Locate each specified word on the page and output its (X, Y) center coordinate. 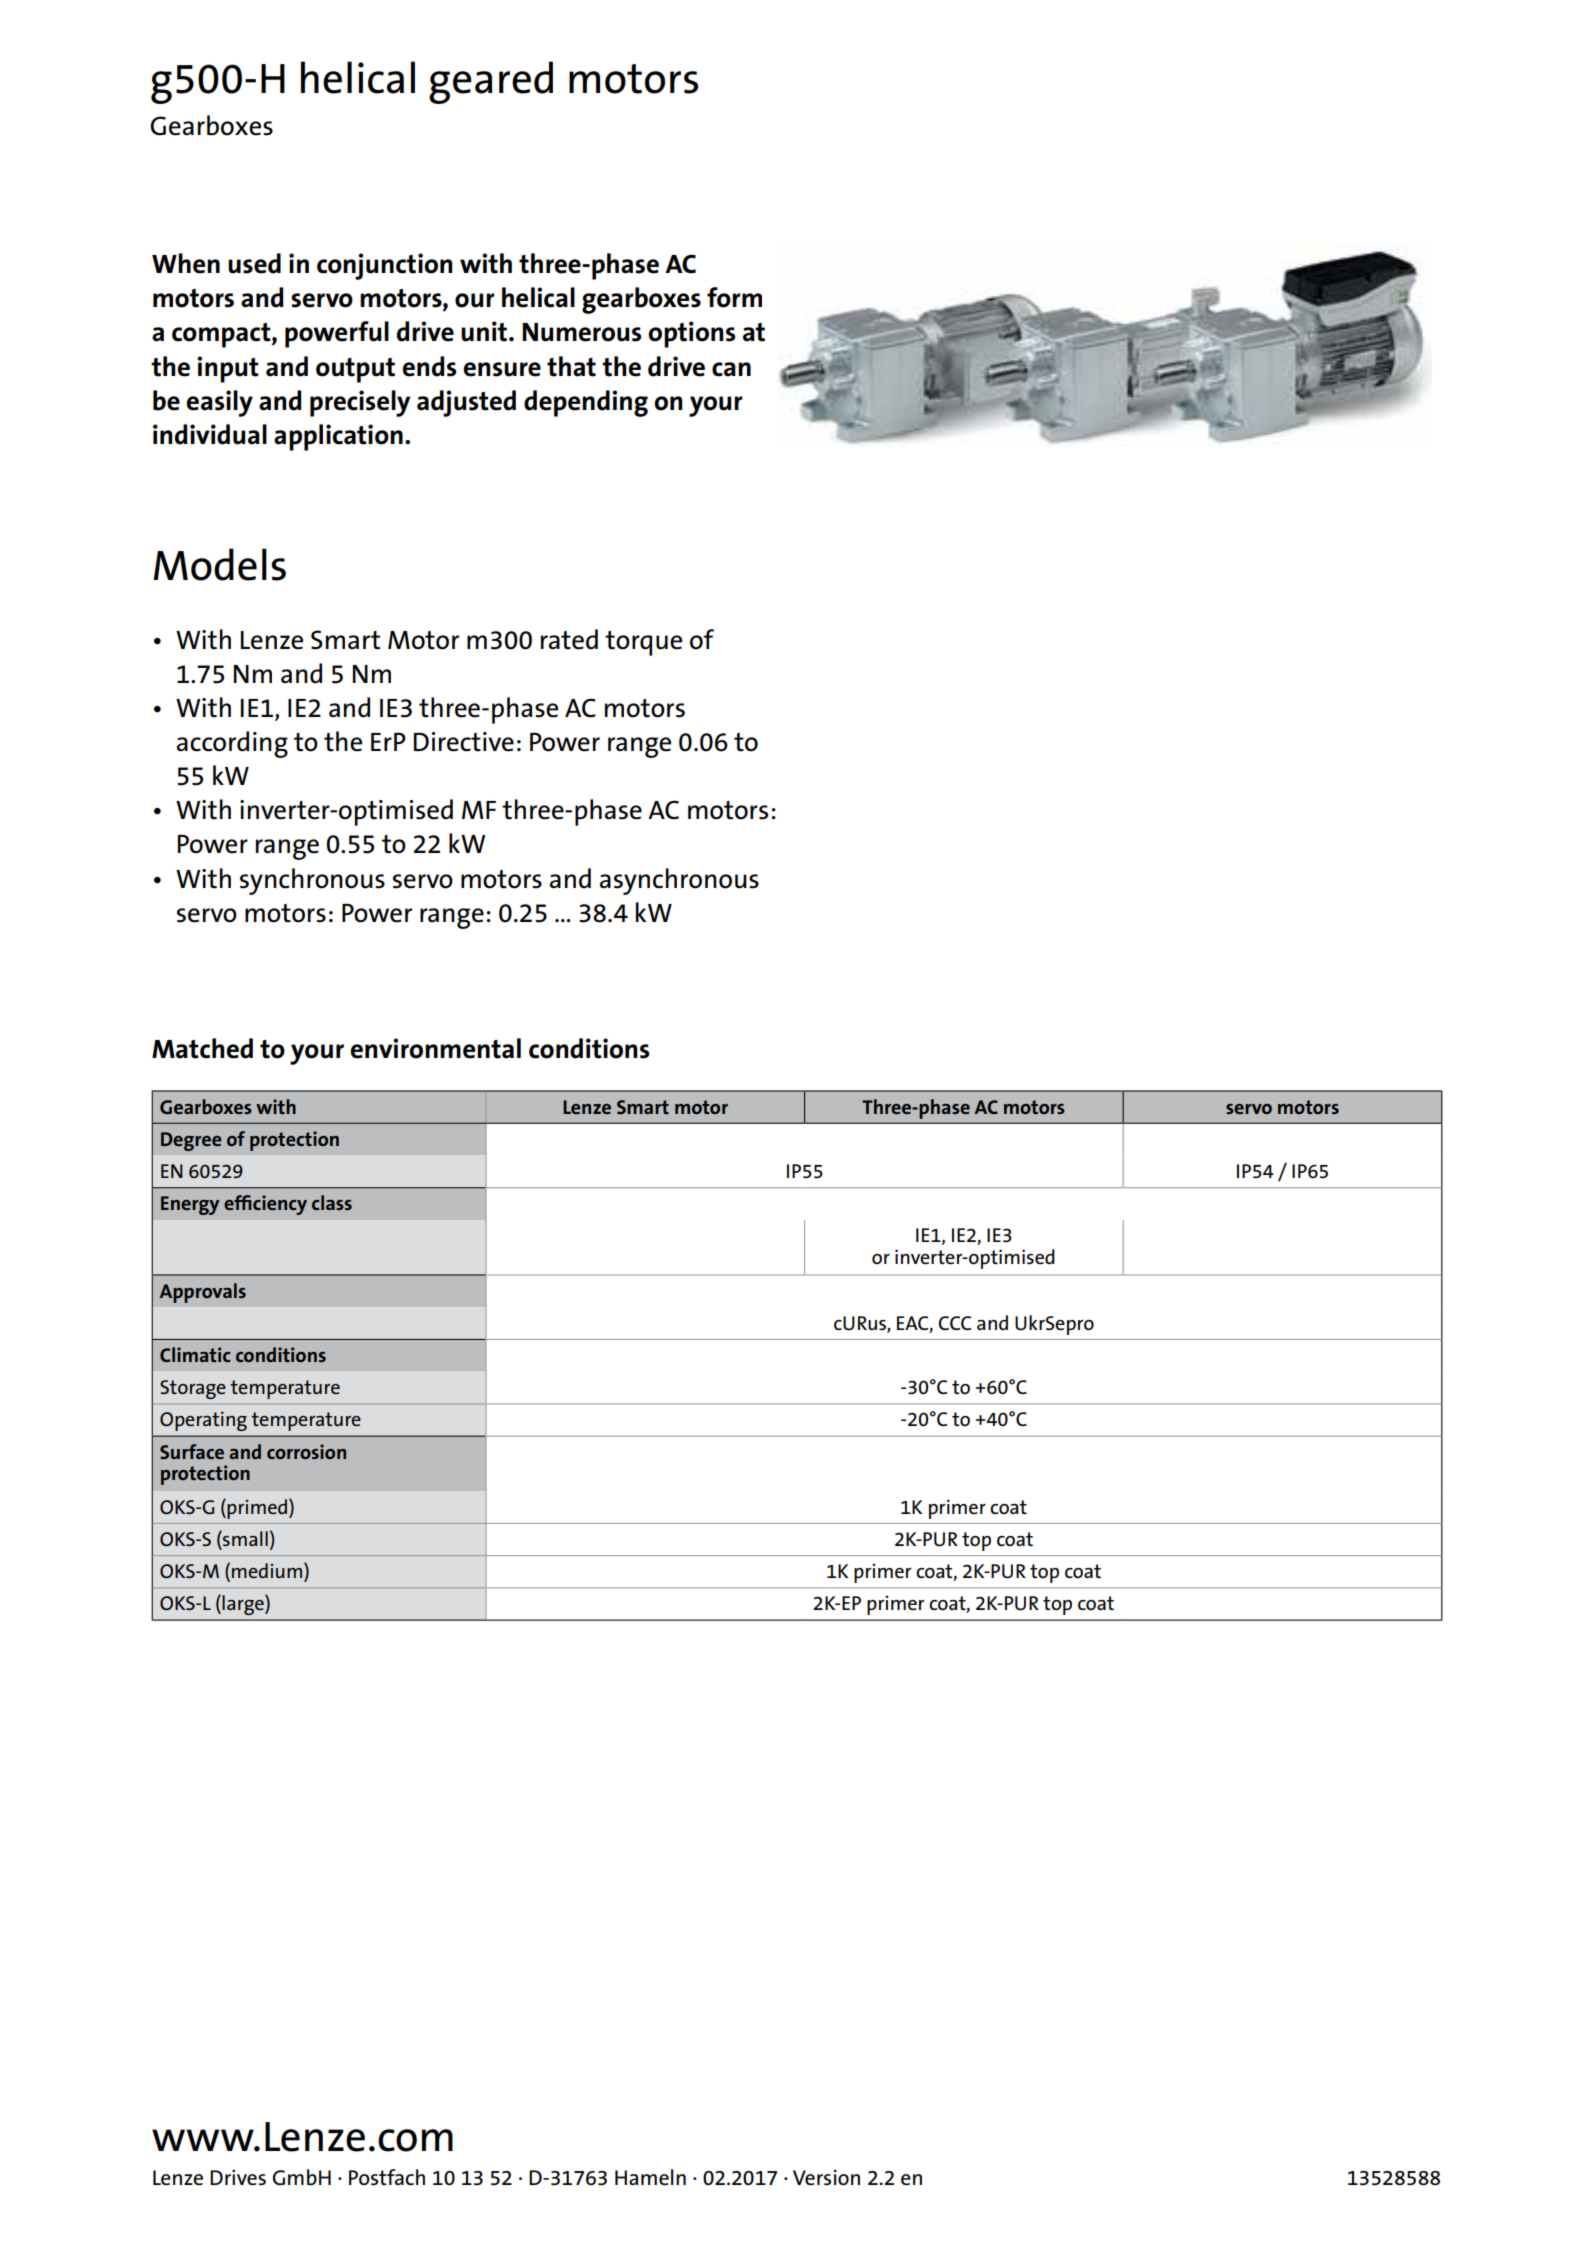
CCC (955, 1323)
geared (491, 82)
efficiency (265, 1205)
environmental (435, 1048)
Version (826, 2178)
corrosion (306, 1451)
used (254, 263)
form (734, 297)
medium (268, 1571)
